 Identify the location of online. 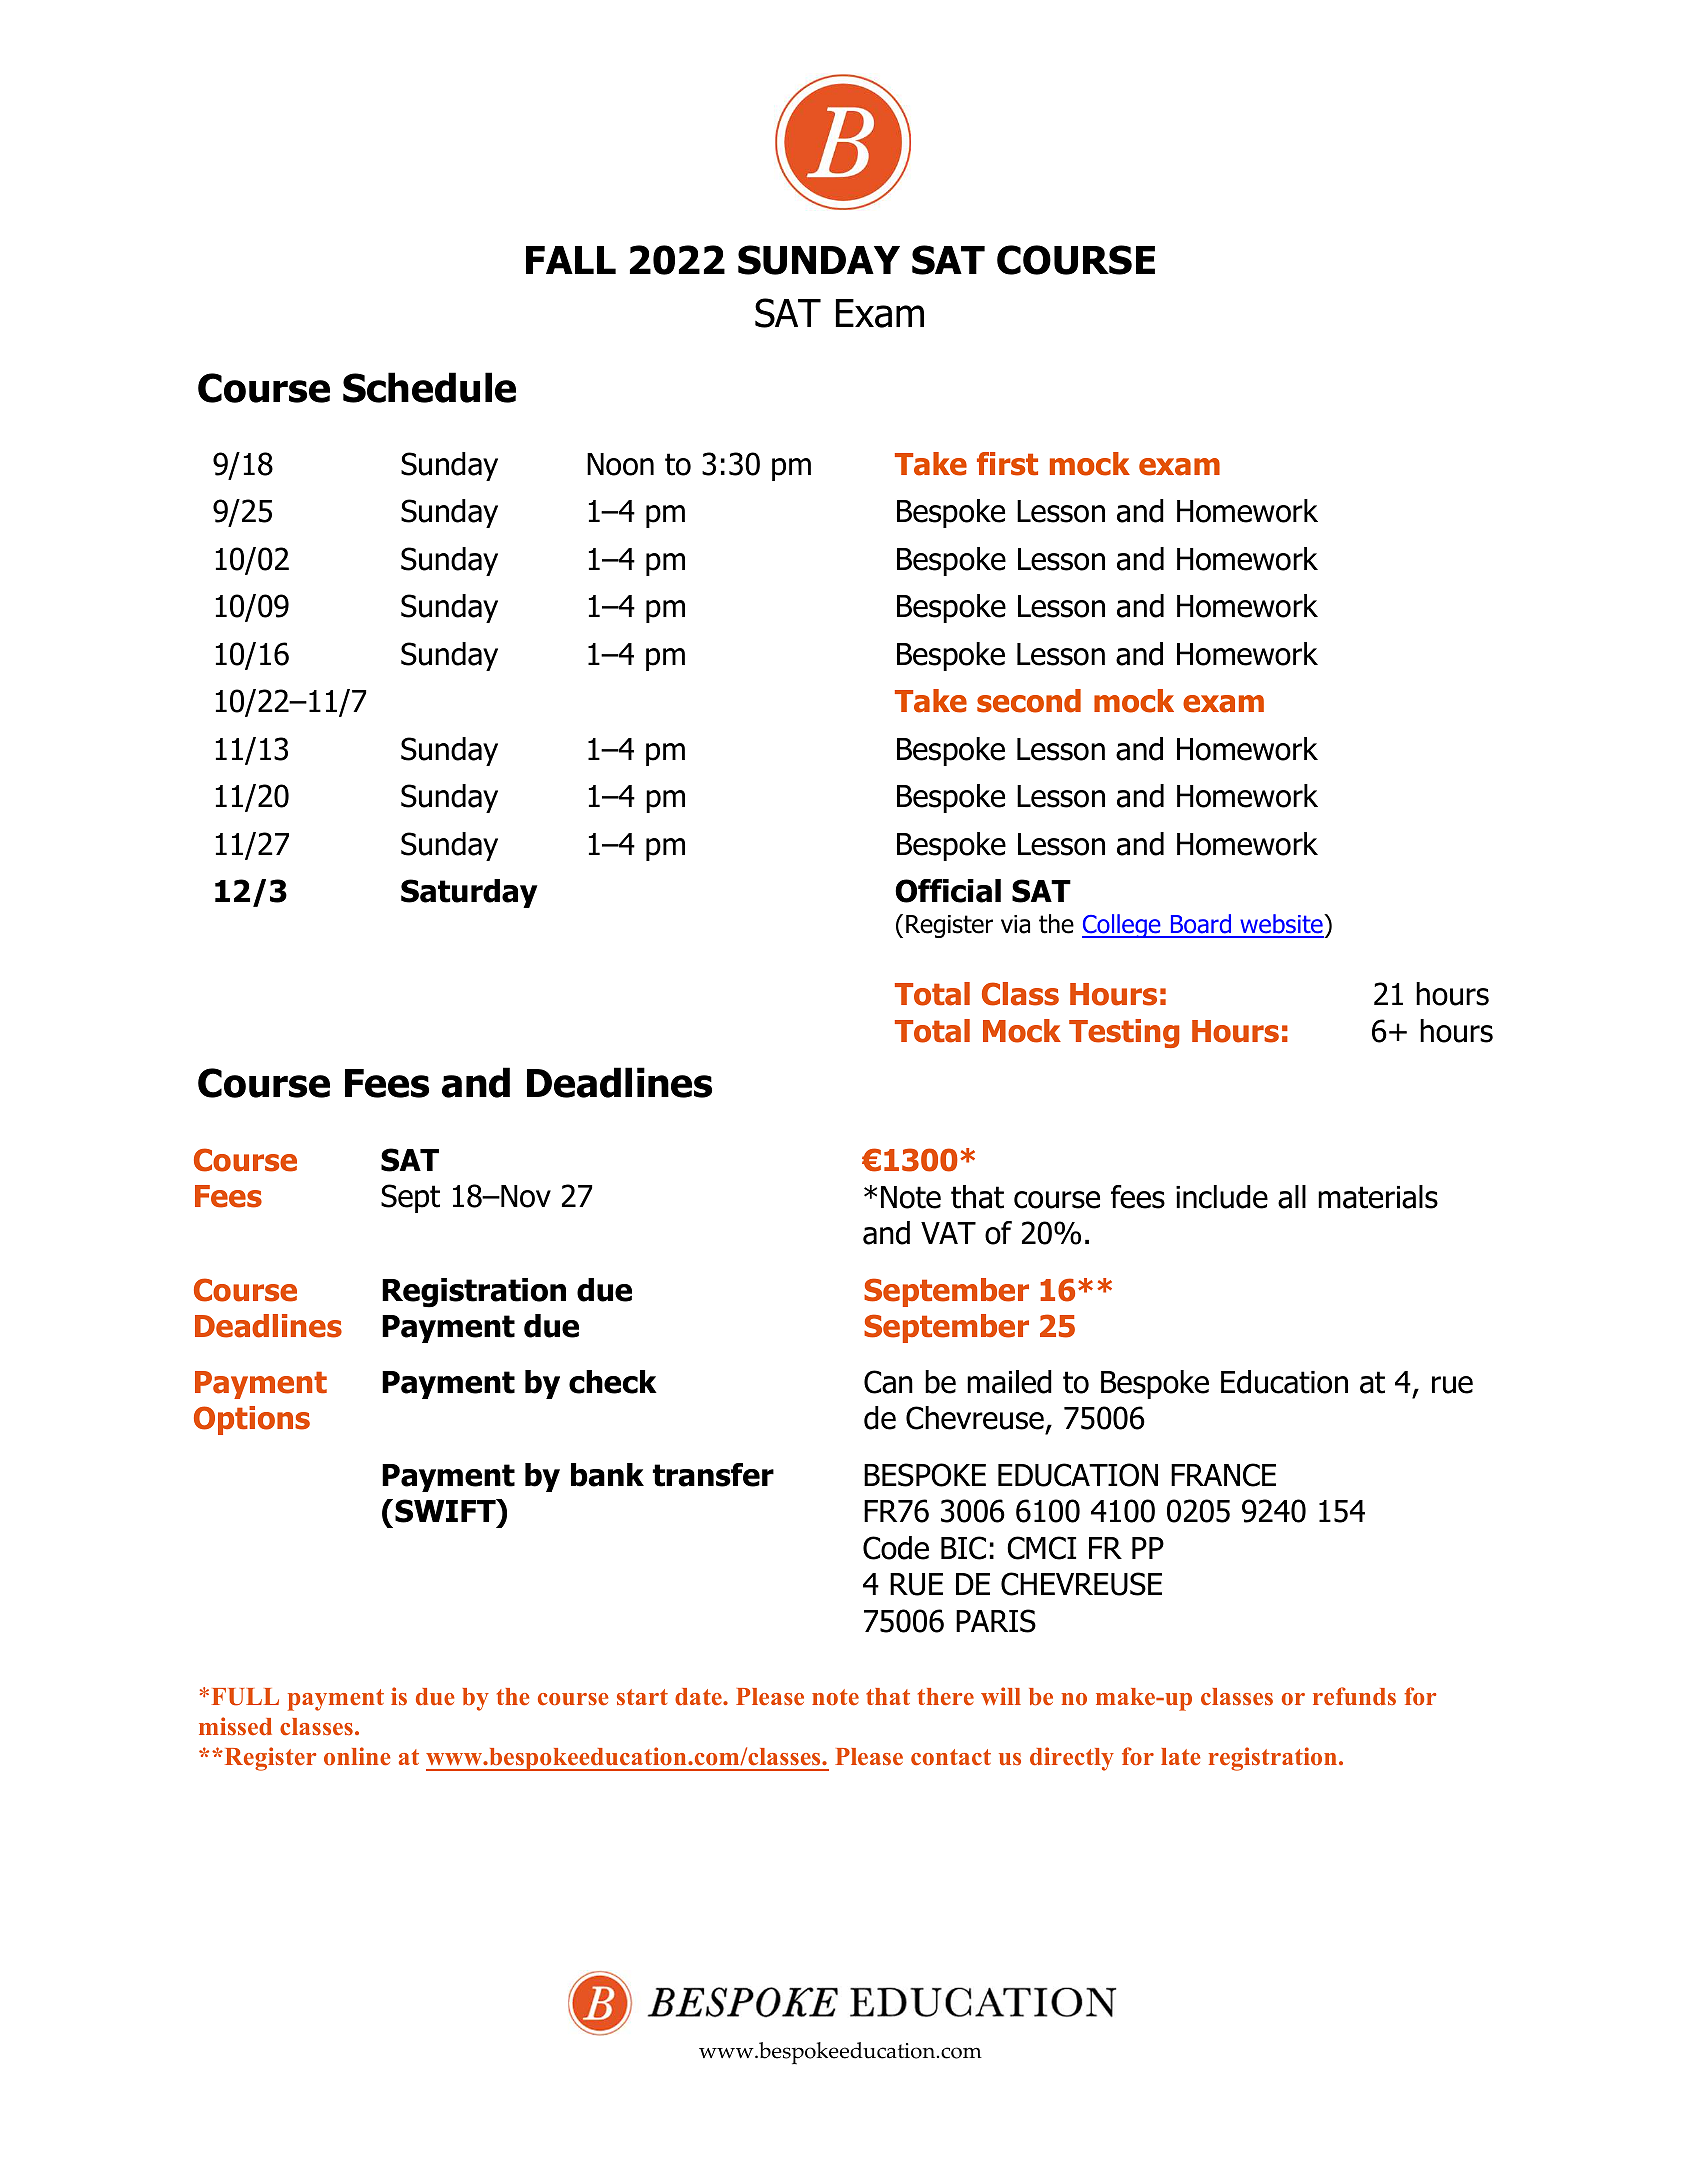
(357, 1756).
